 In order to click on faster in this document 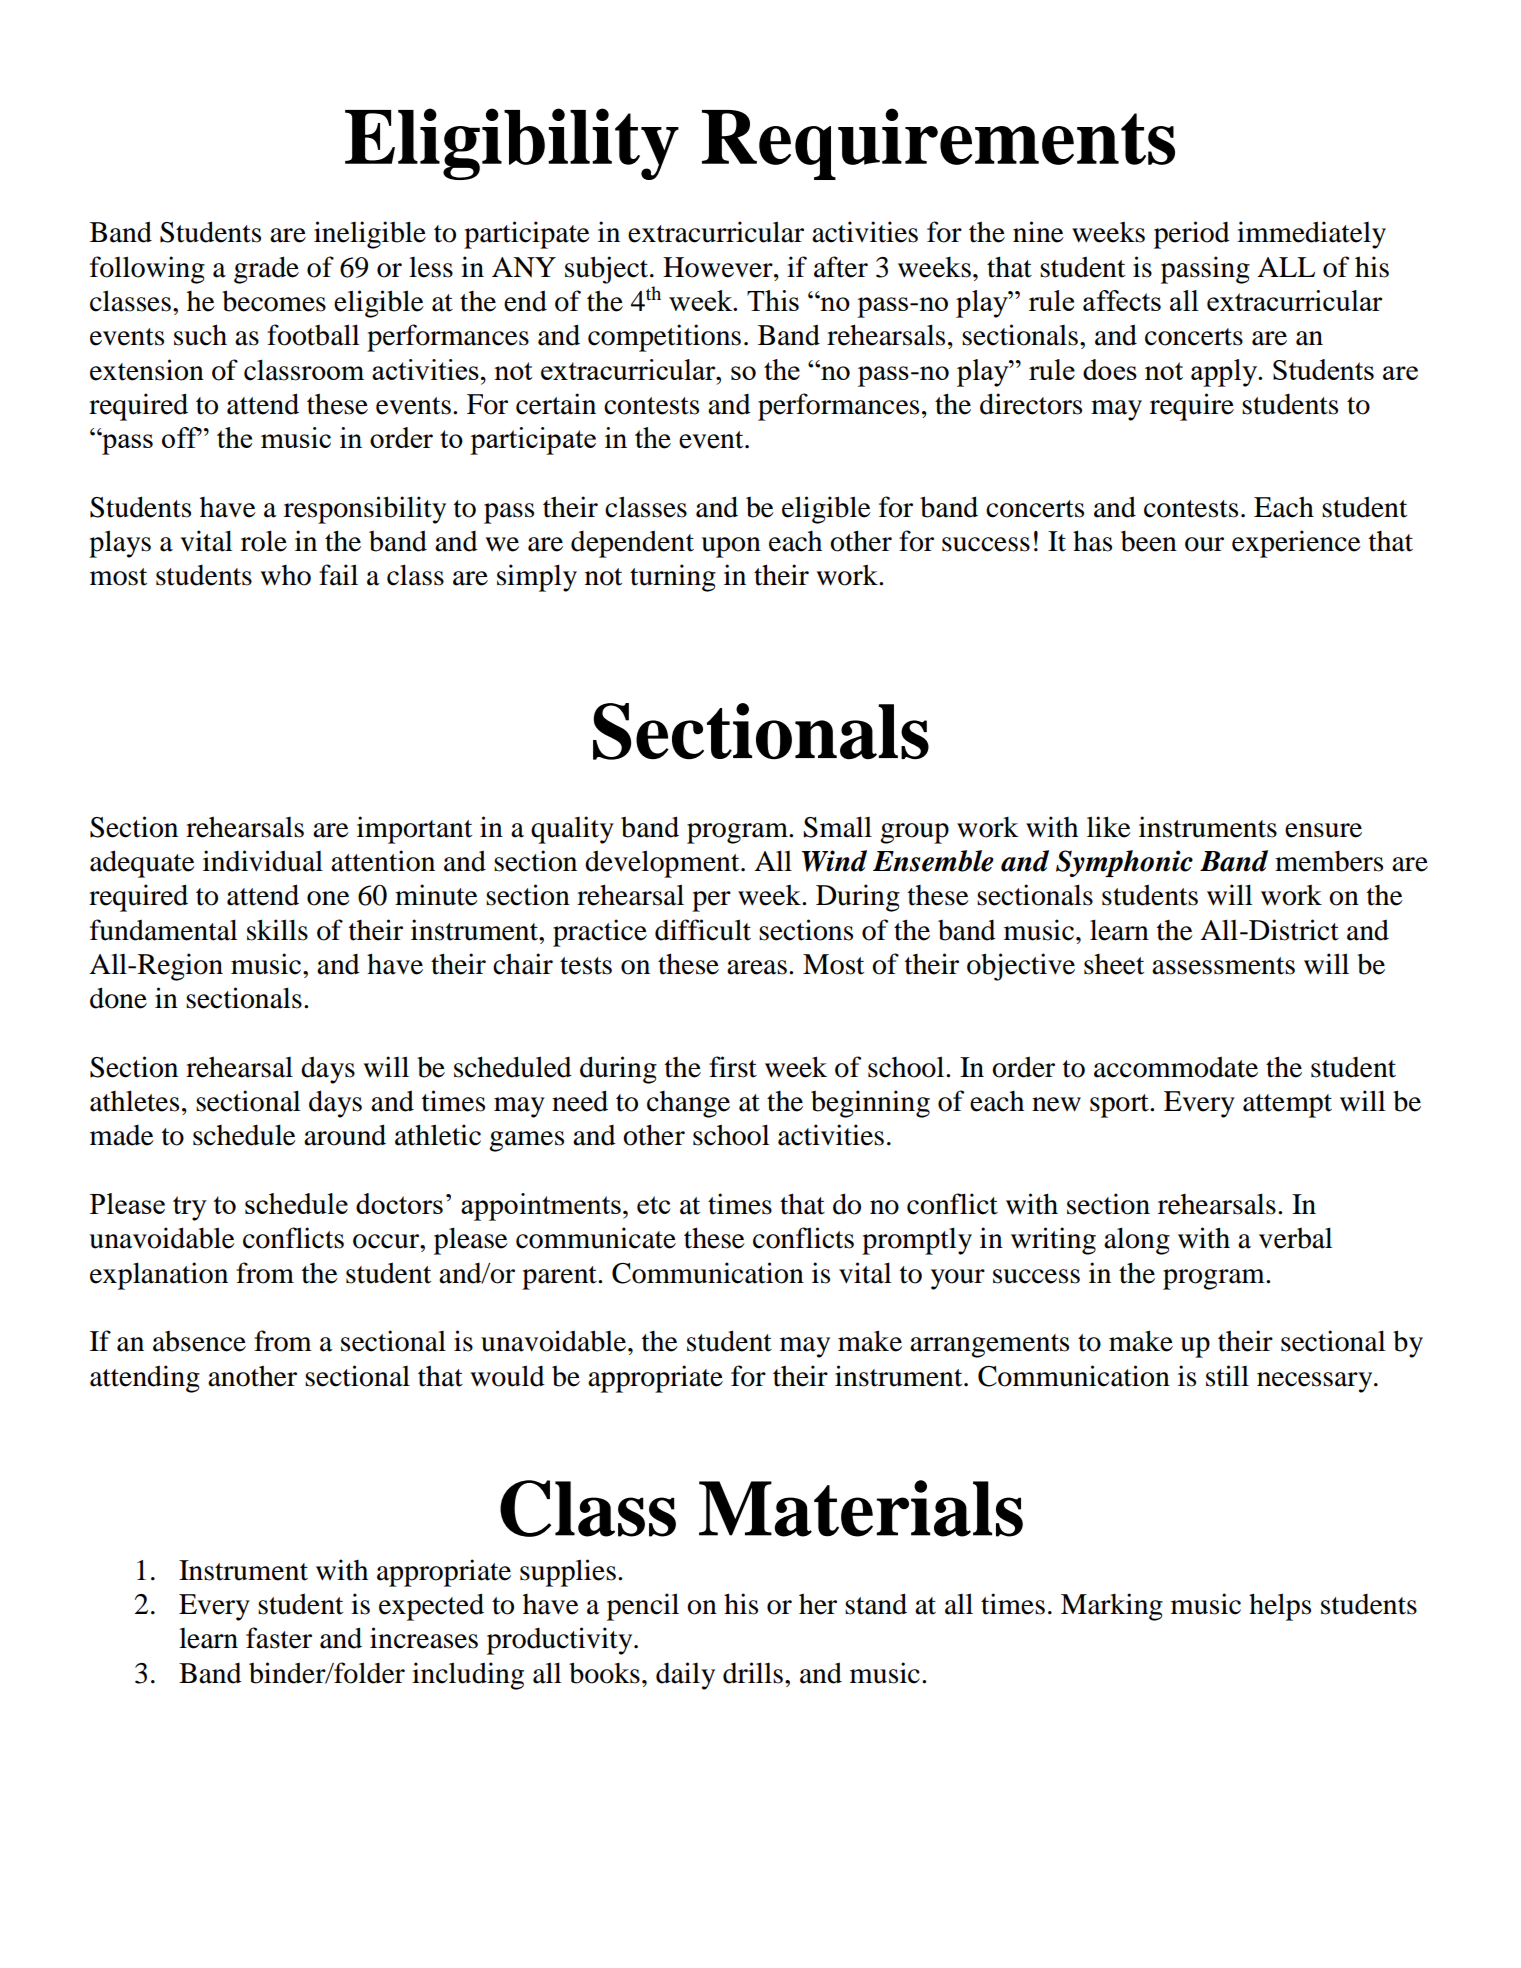, I will do `click(279, 1638)`.
